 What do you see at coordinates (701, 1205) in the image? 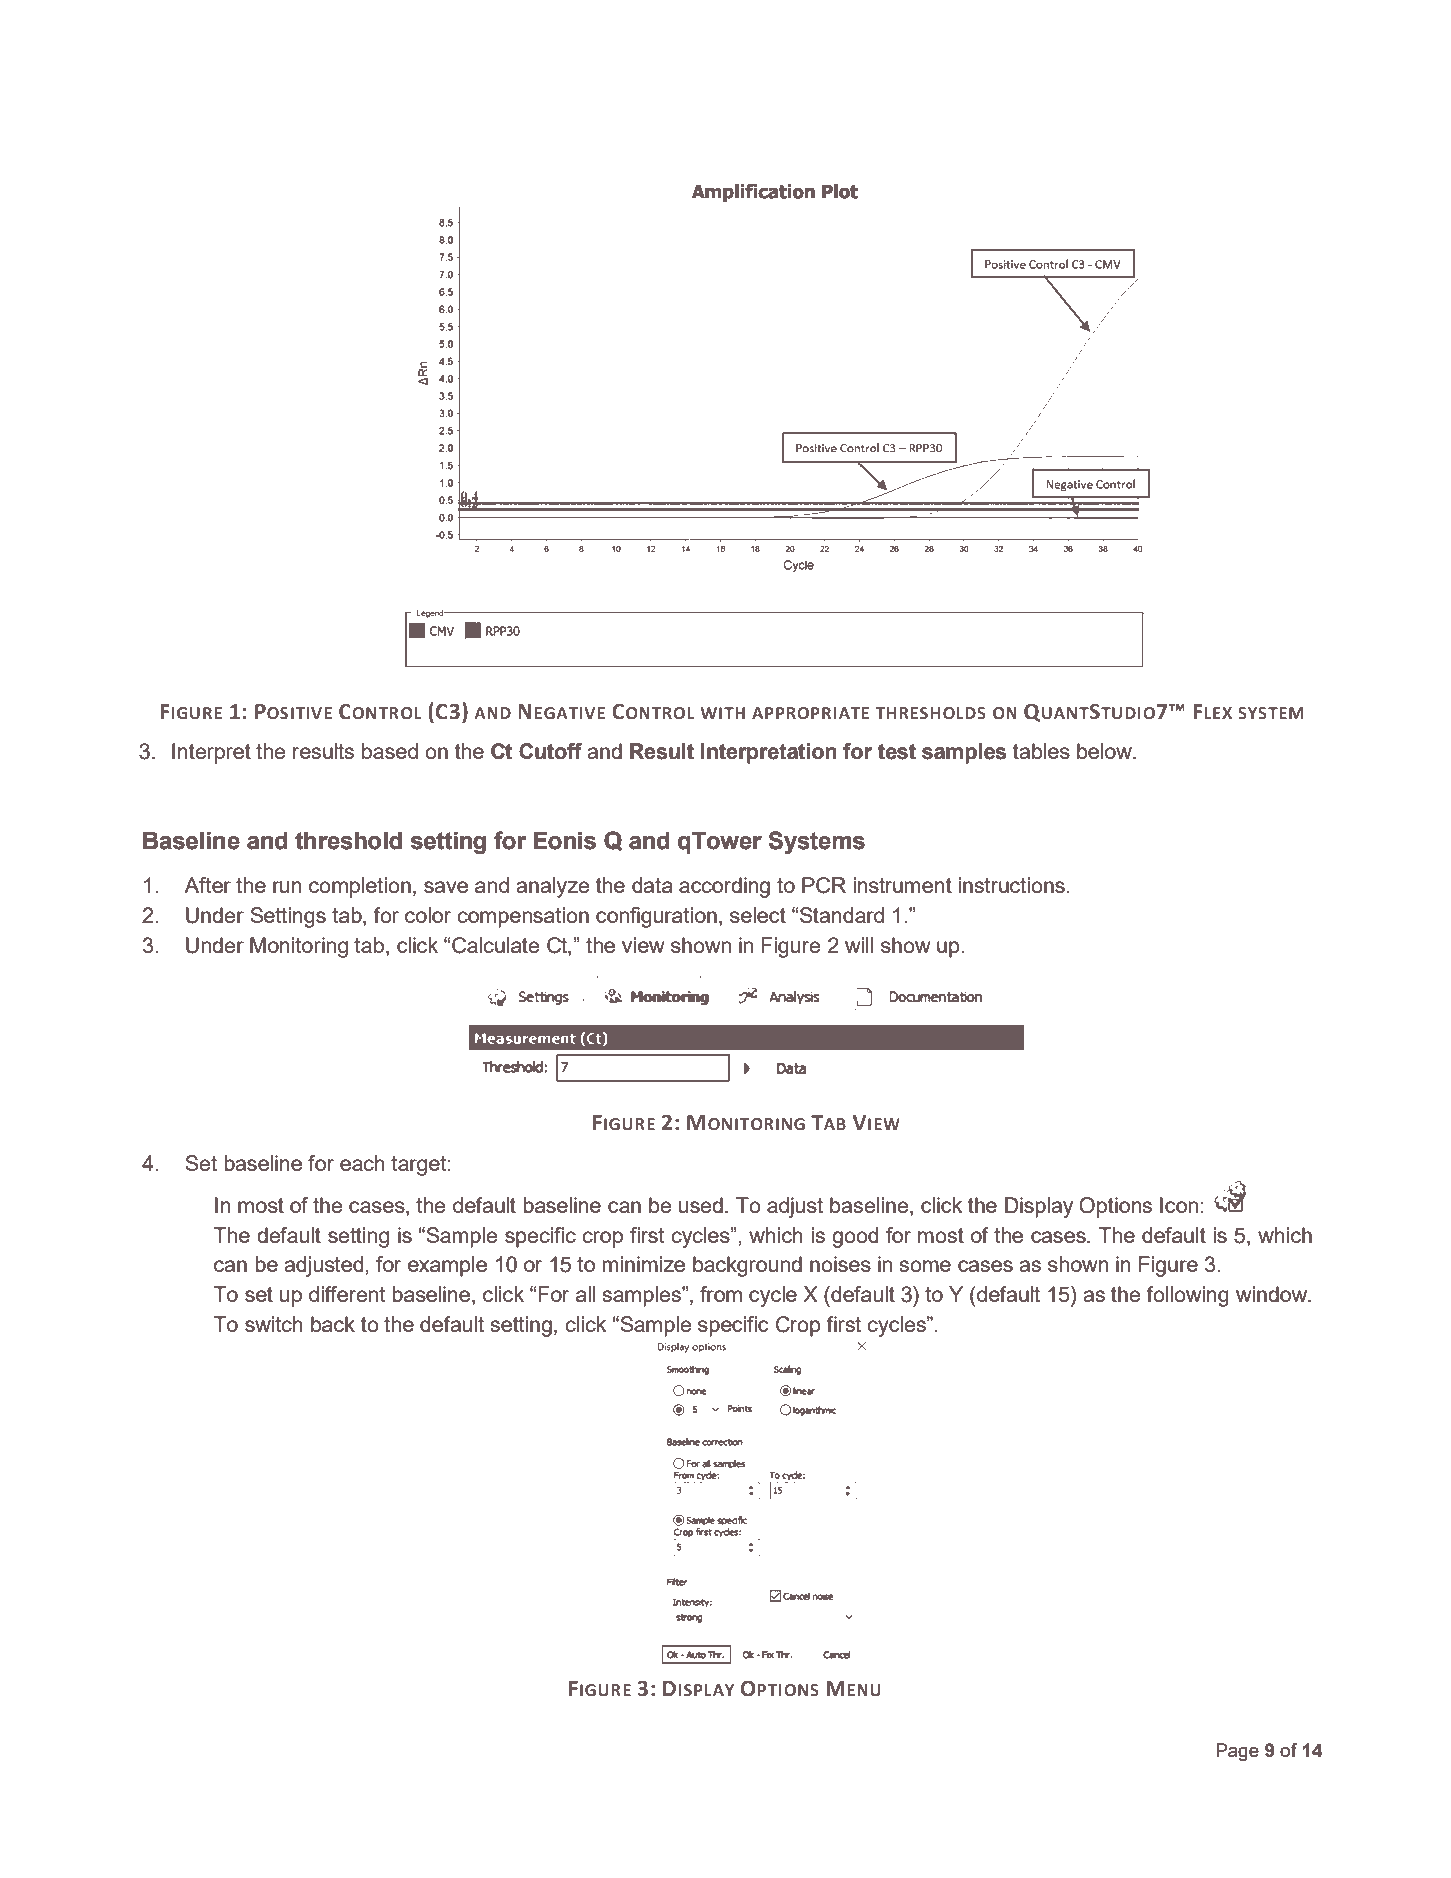
I see `used` at bounding box center [701, 1205].
